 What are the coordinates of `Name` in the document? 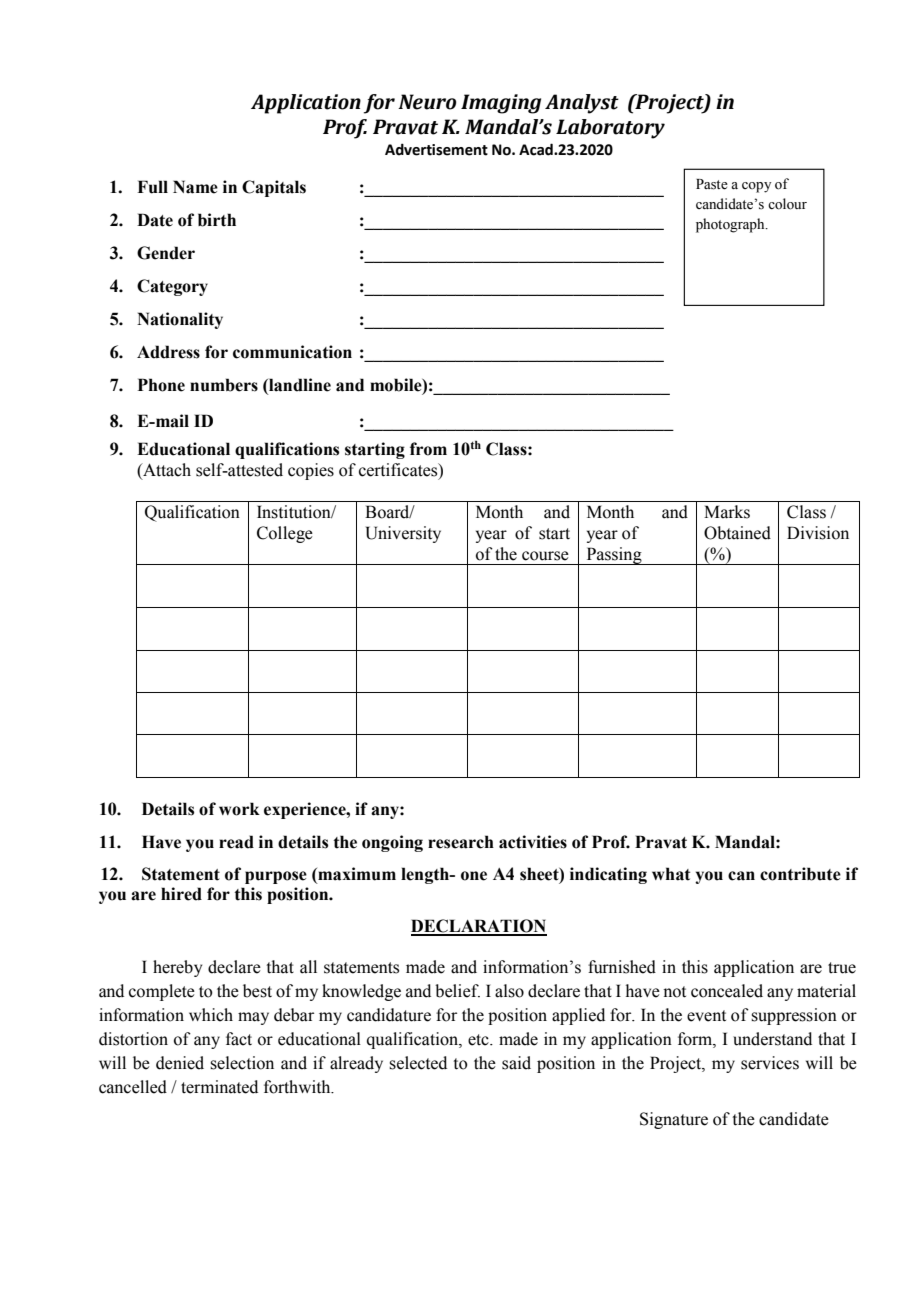 It's located at (195, 187).
